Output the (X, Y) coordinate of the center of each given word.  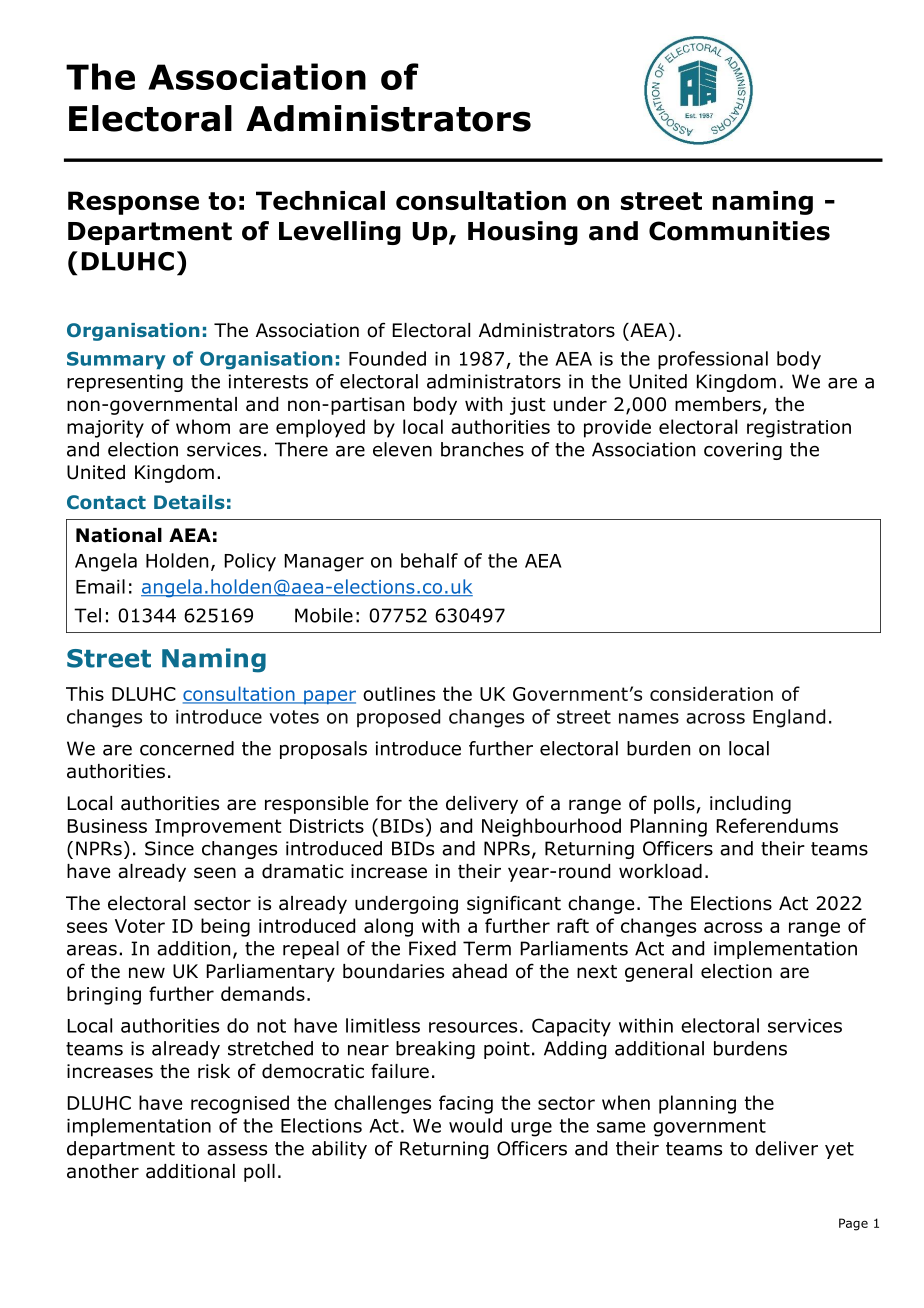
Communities (739, 231)
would (475, 1125)
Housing (523, 233)
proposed (398, 718)
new (147, 973)
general (658, 973)
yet (839, 1150)
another (103, 1171)
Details (189, 502)
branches (482, 449)
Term (487, 948)
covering (743, 451)
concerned (187, 748)
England (789, 718)
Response (133, 203)
